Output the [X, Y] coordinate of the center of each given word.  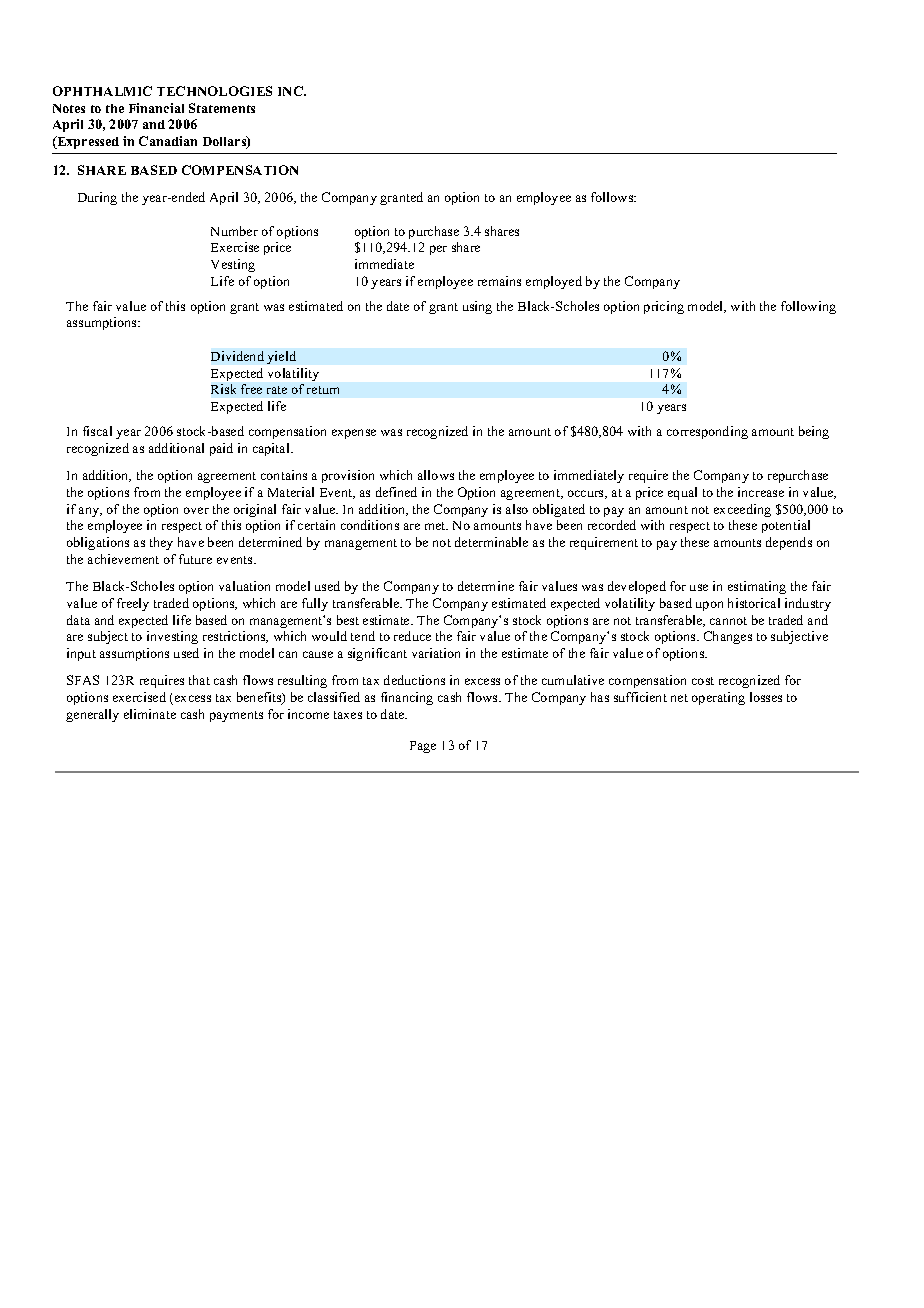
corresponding [707, 432]
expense [354, 434]
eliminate [150, 714]
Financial [156, 108]
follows [613, 197]
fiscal [97, 431]
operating [718, 698]
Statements [222, 108]
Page [423, 747]
